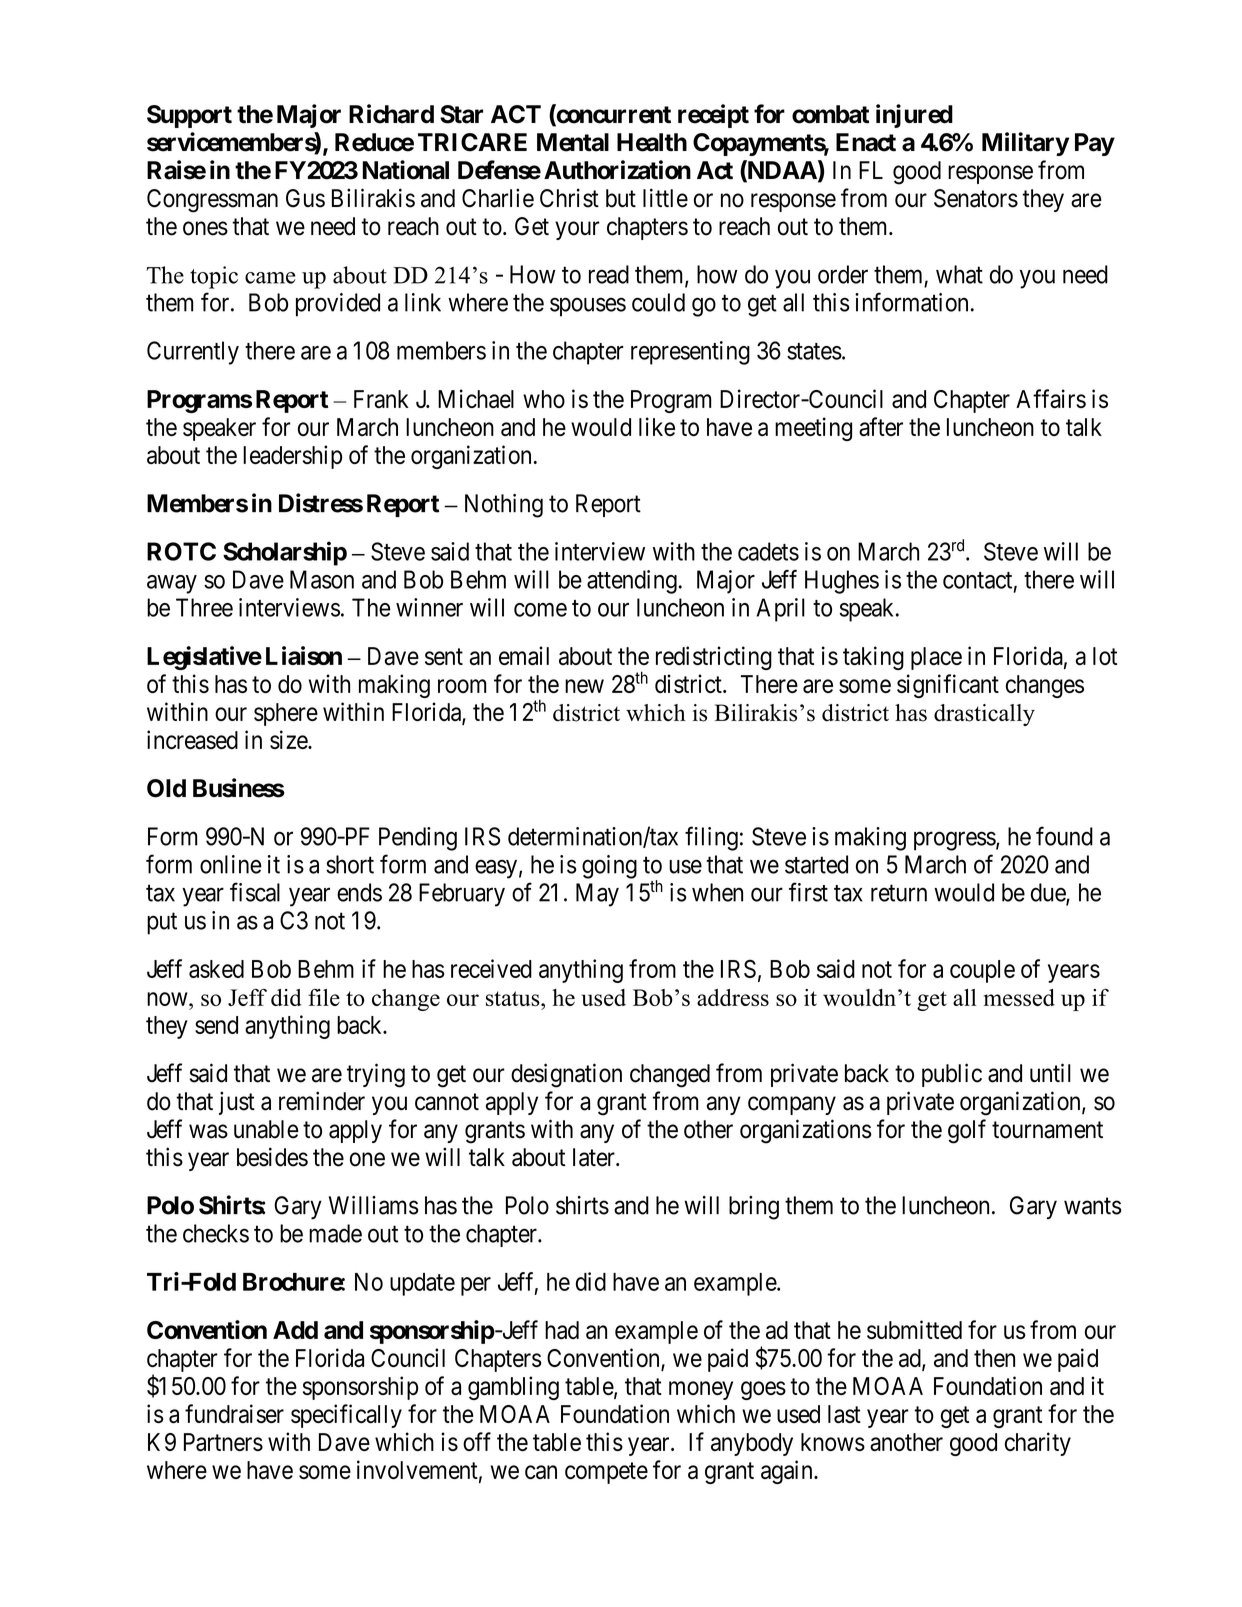 The height and width of the document is (1607, 1242). I want to click on Congressman, so click(212, 201).
